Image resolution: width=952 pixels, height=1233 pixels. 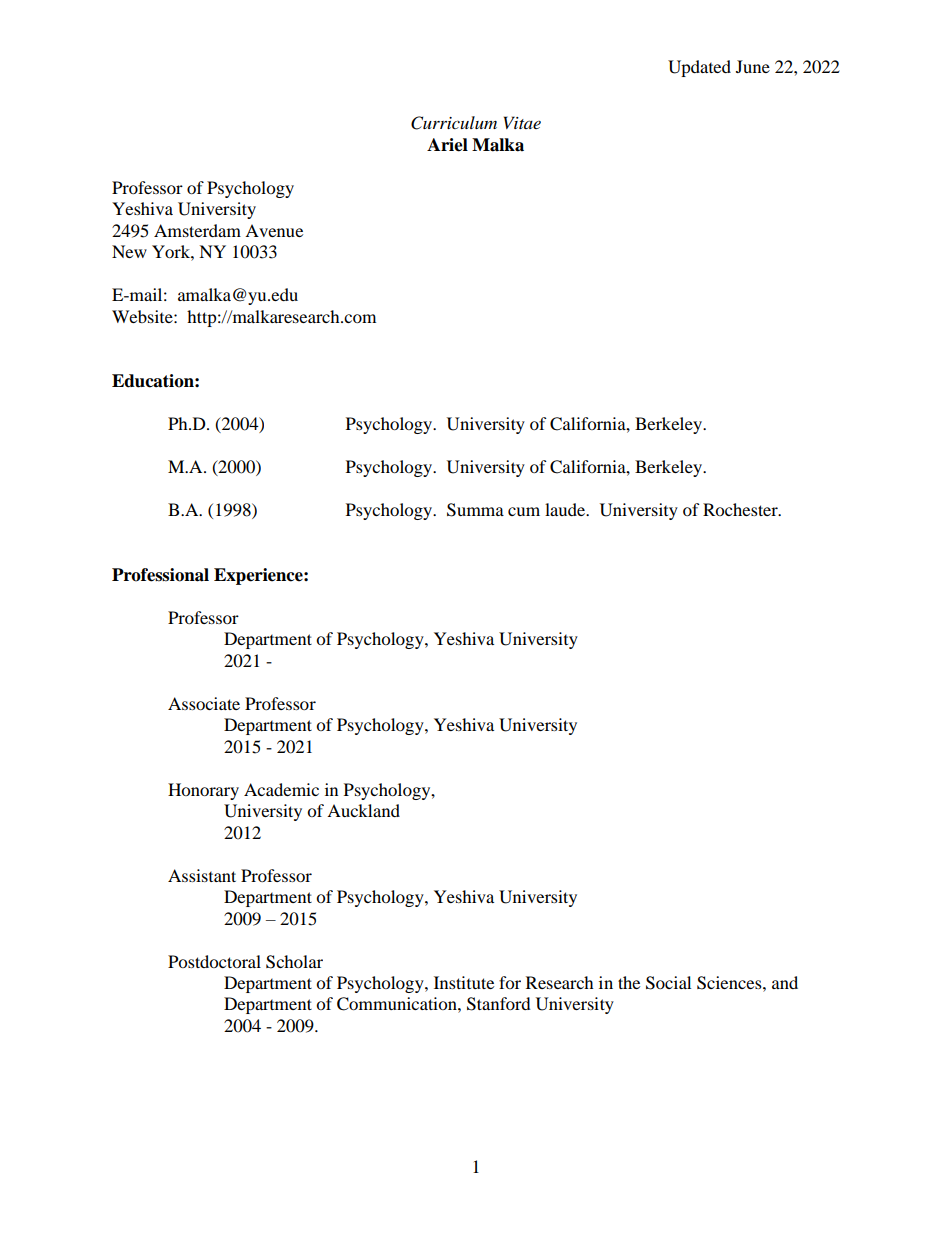 What do you see at coordinates (214, 961) in the image?
I see `Postdoctoral` at bounding box center [214, 961].
